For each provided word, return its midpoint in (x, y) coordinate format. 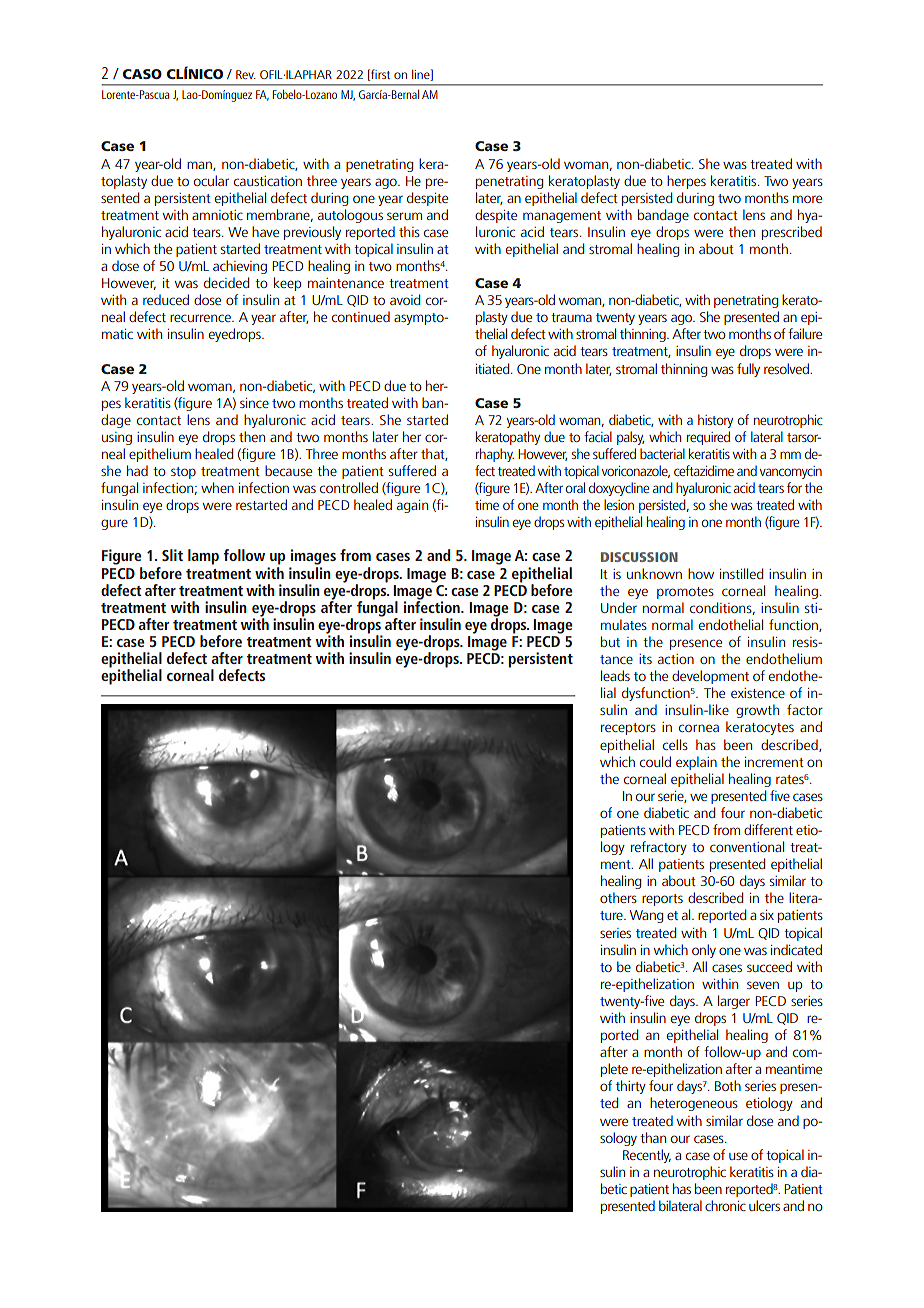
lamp (203, 557)
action (676, 659)
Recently (647, 1156)
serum (404, 216)
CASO (142, 74)
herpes (686, 182)
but (610, 641)
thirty (631, 1087)
